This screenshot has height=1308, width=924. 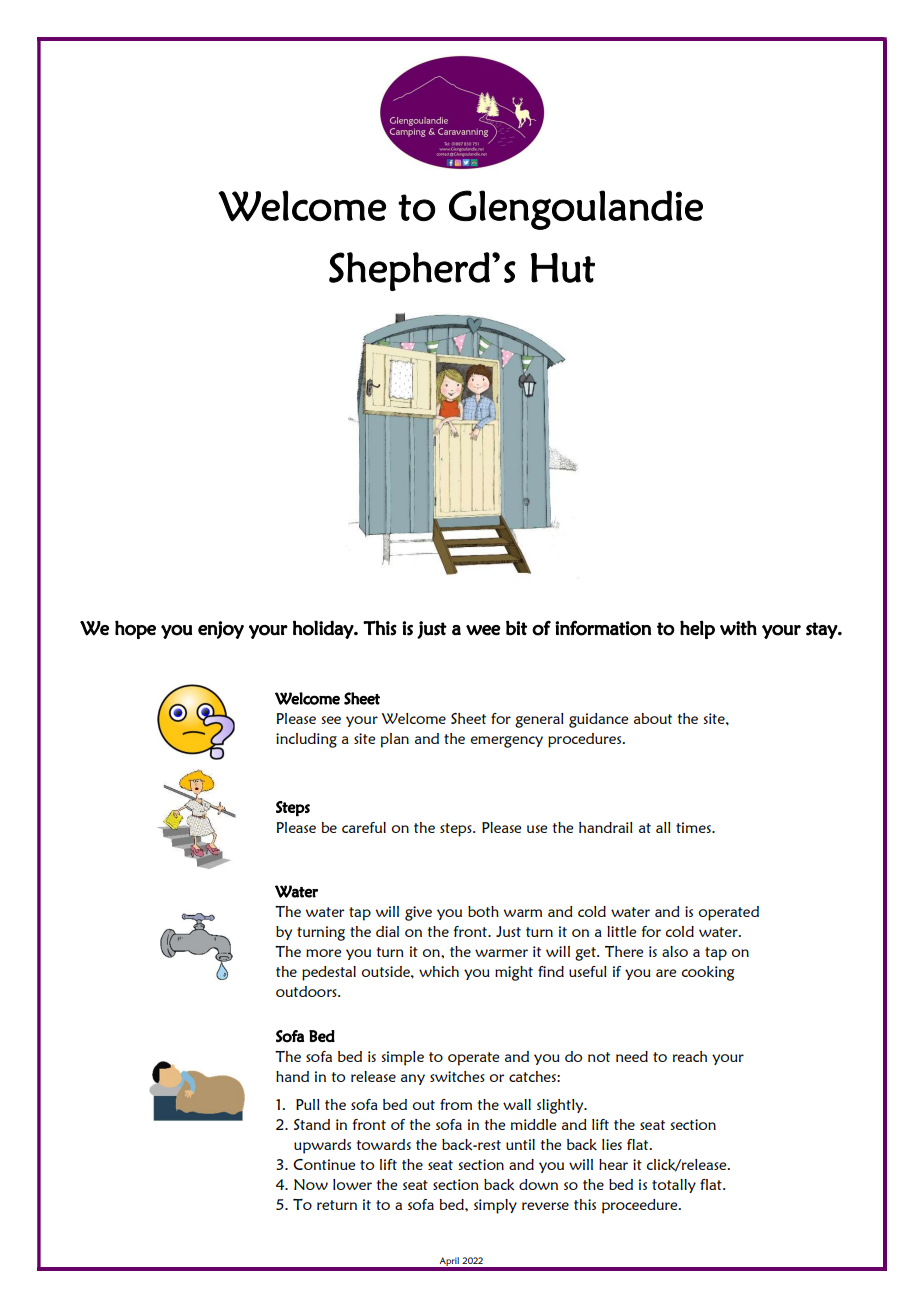 I want to click on Hut, so click(x=562, y=268).
